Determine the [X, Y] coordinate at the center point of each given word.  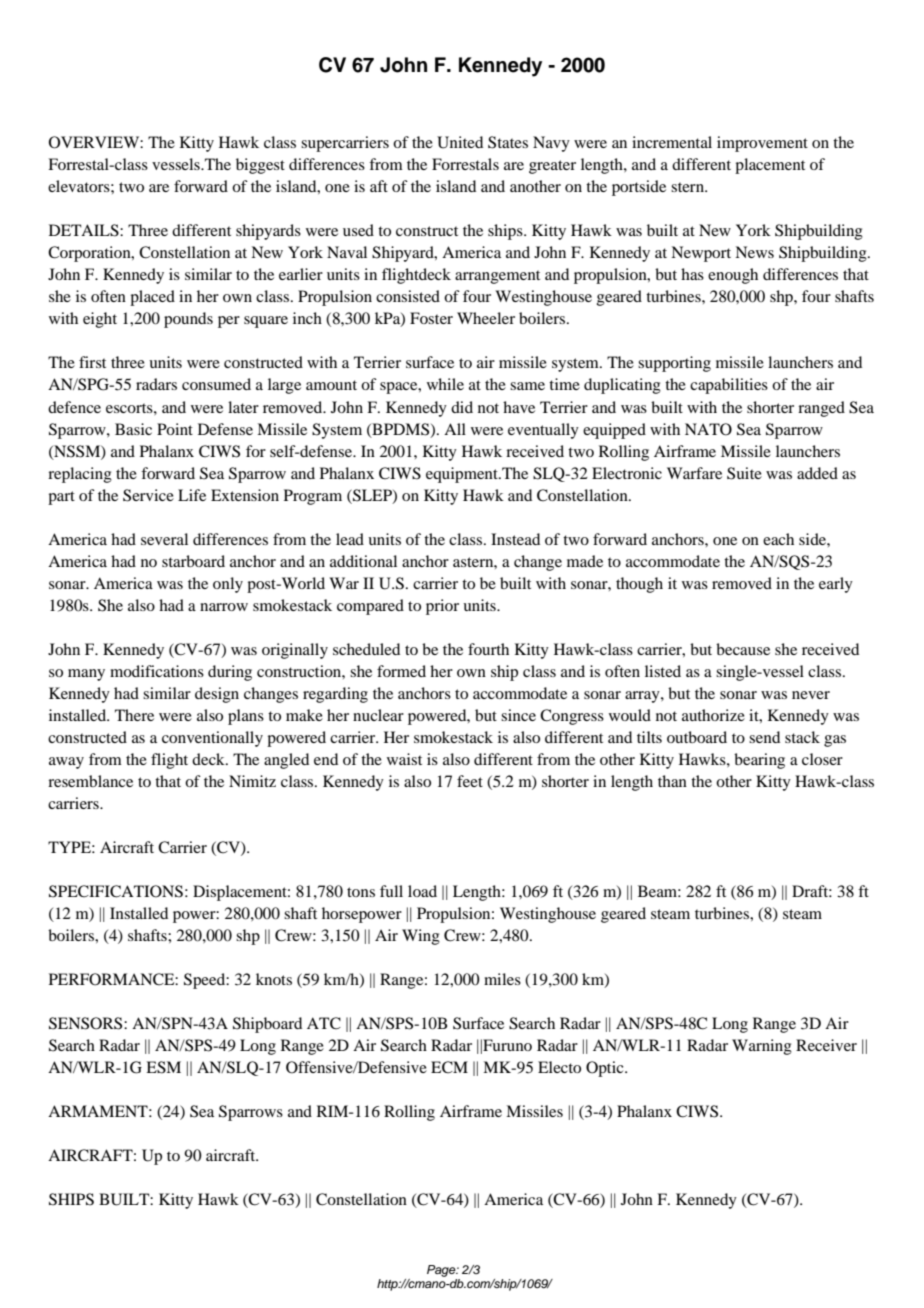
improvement [762, 144]
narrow [224, 607]
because [743, 649]
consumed [216, 384]
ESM [163, 1067]
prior [442, 607]
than [672, 781]
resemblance [90, 781]
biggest [260, 166]
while [445, 384]
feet [470, 781]
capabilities [729, 386]
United [460, 142]
